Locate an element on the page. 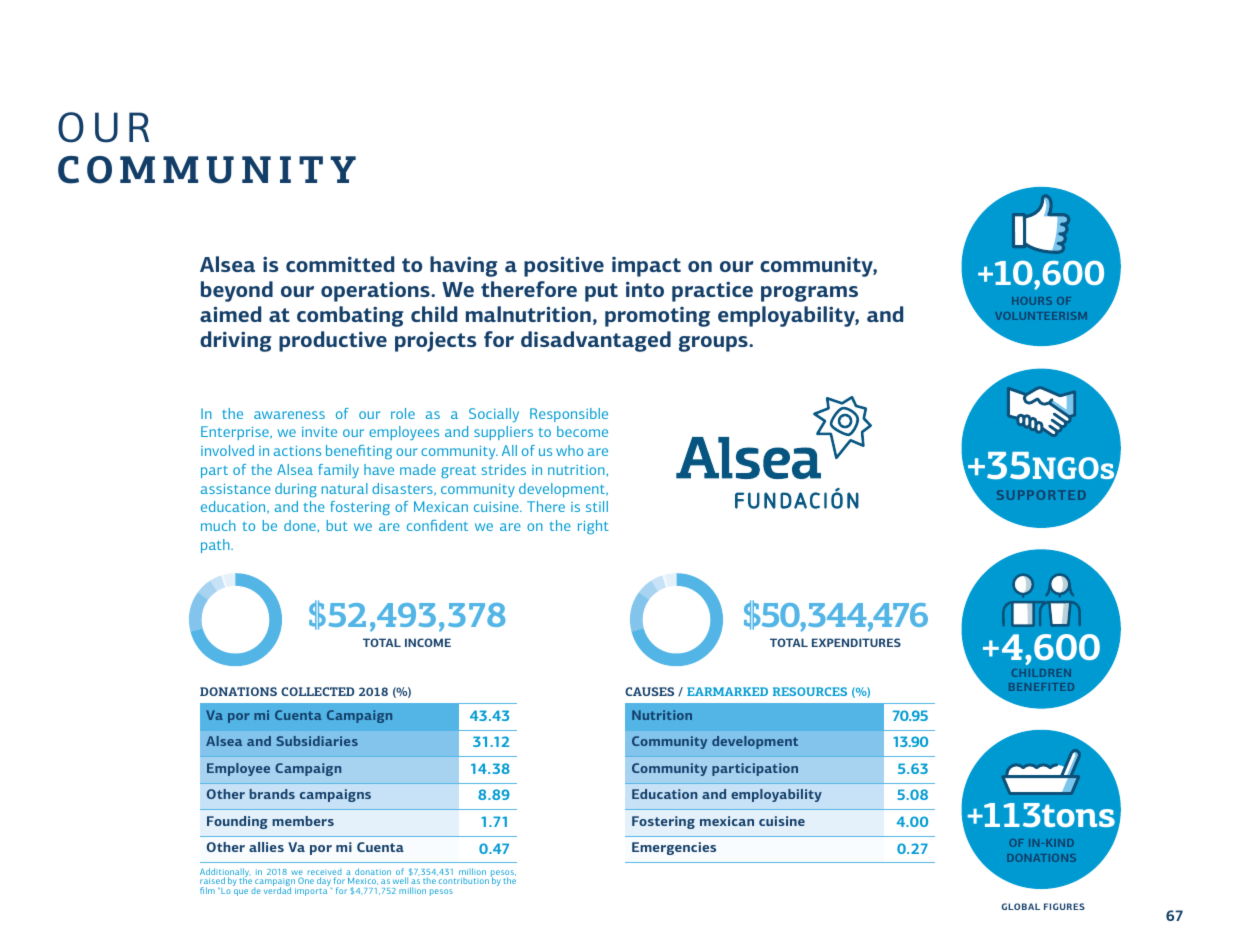 The height and width of the document is (952, 1240). GLOBAL is located at coordinates (1021, 906).
